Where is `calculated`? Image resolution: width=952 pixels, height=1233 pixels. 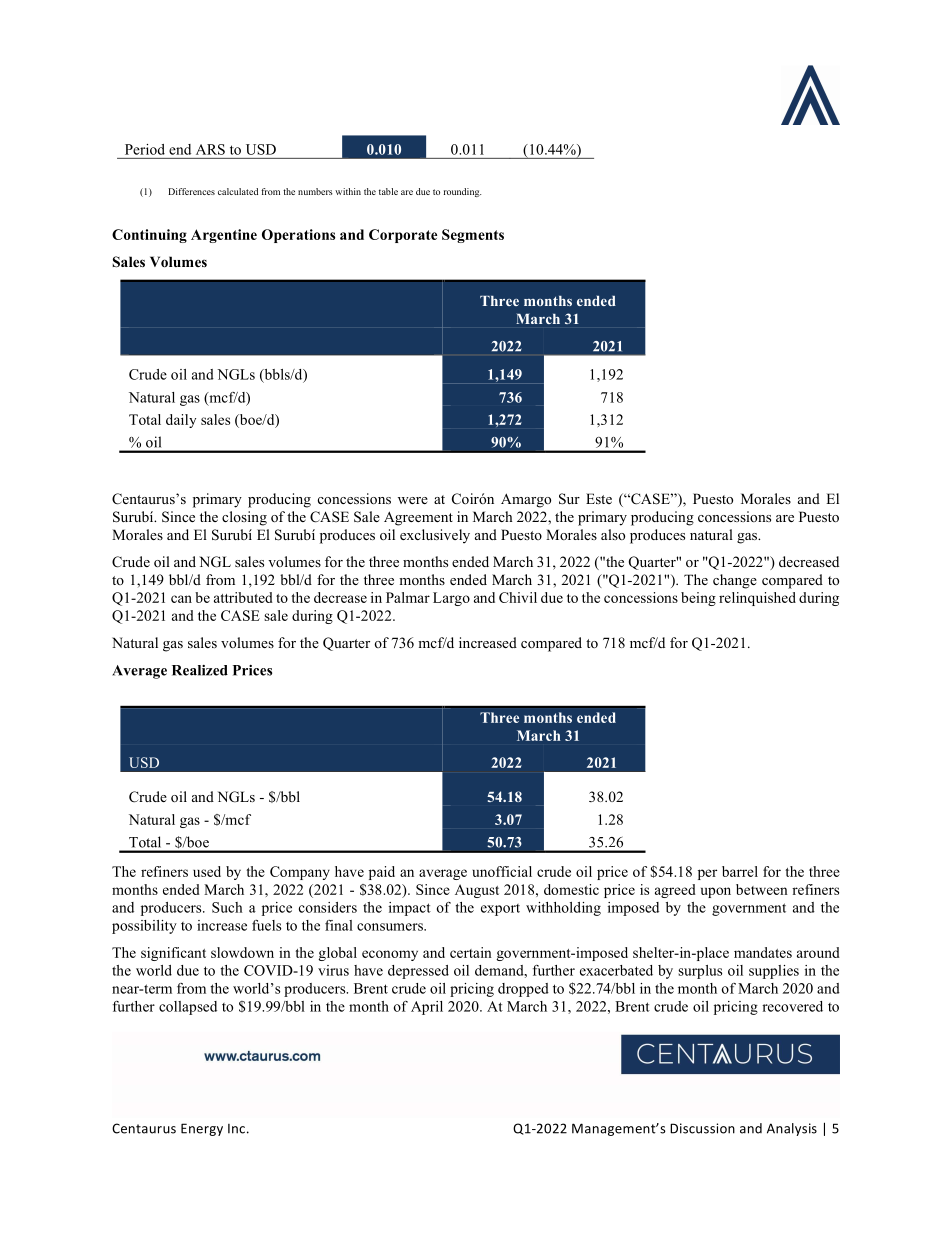
calculated is located at coordinates (238, 191).
